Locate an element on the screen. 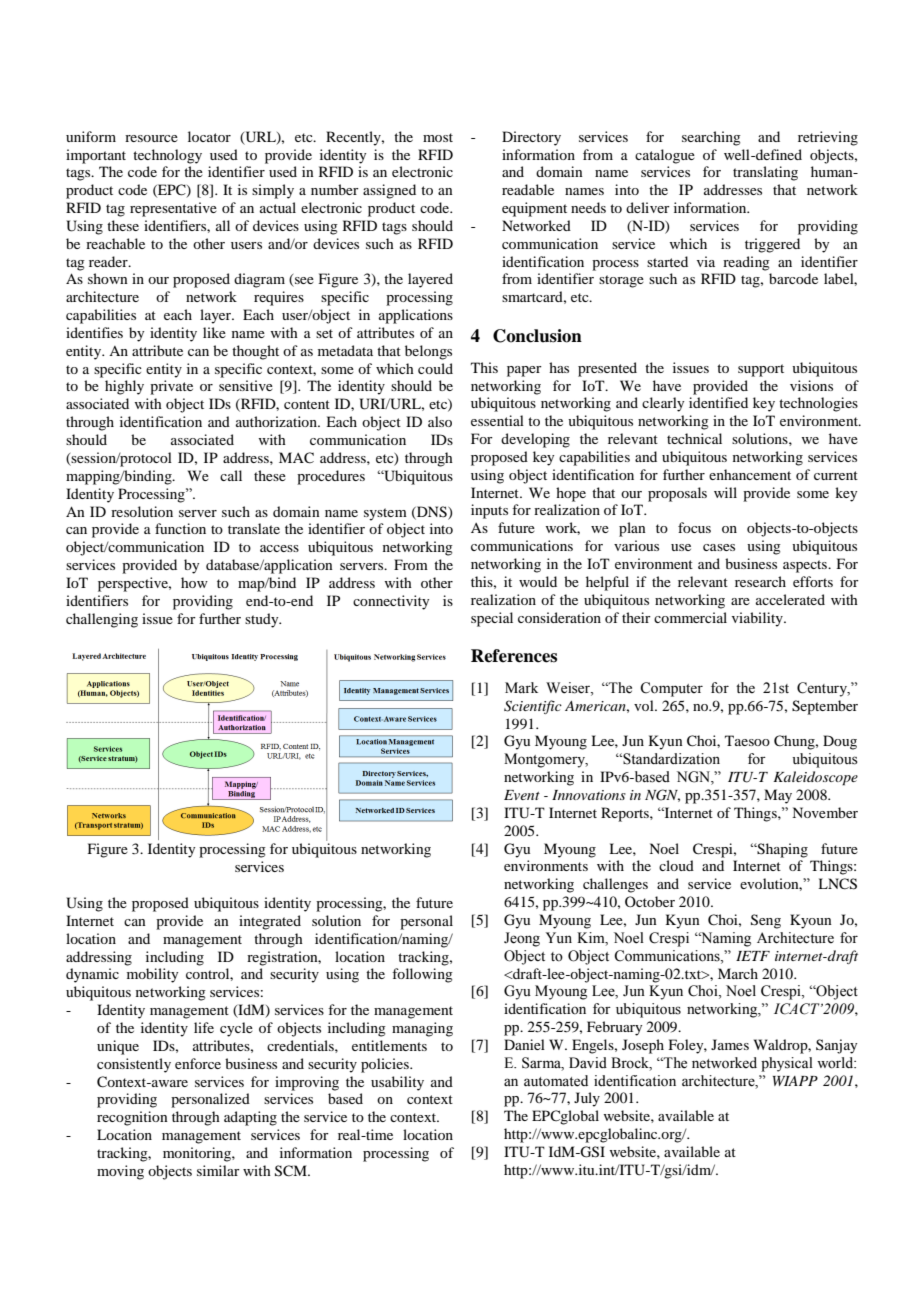 This screenshot has height=1308, width=924. translating is located at coordinates (765, 173).
